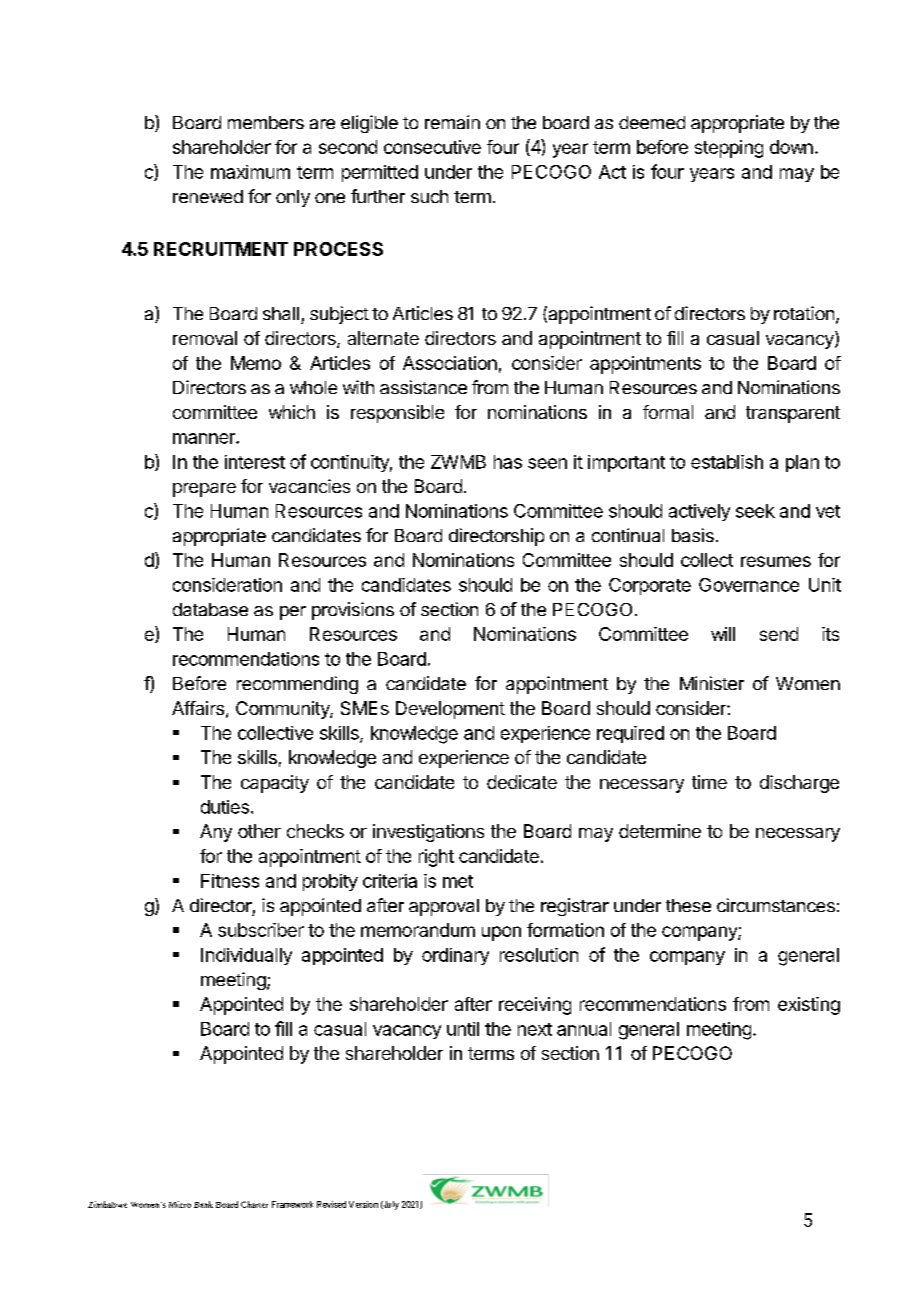  I want to click on Version, so click(363, 1204).
